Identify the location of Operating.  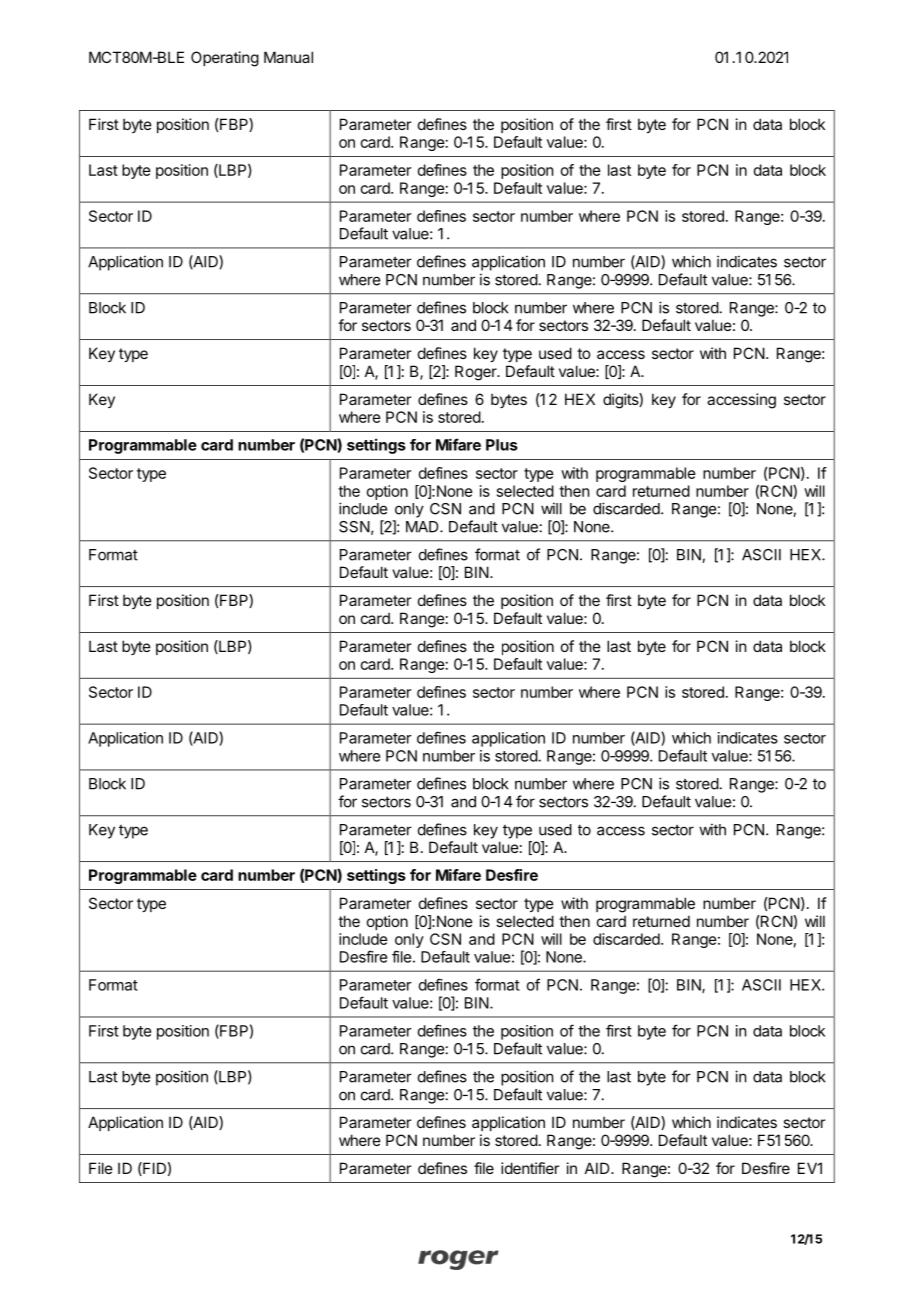
(225, 59).
